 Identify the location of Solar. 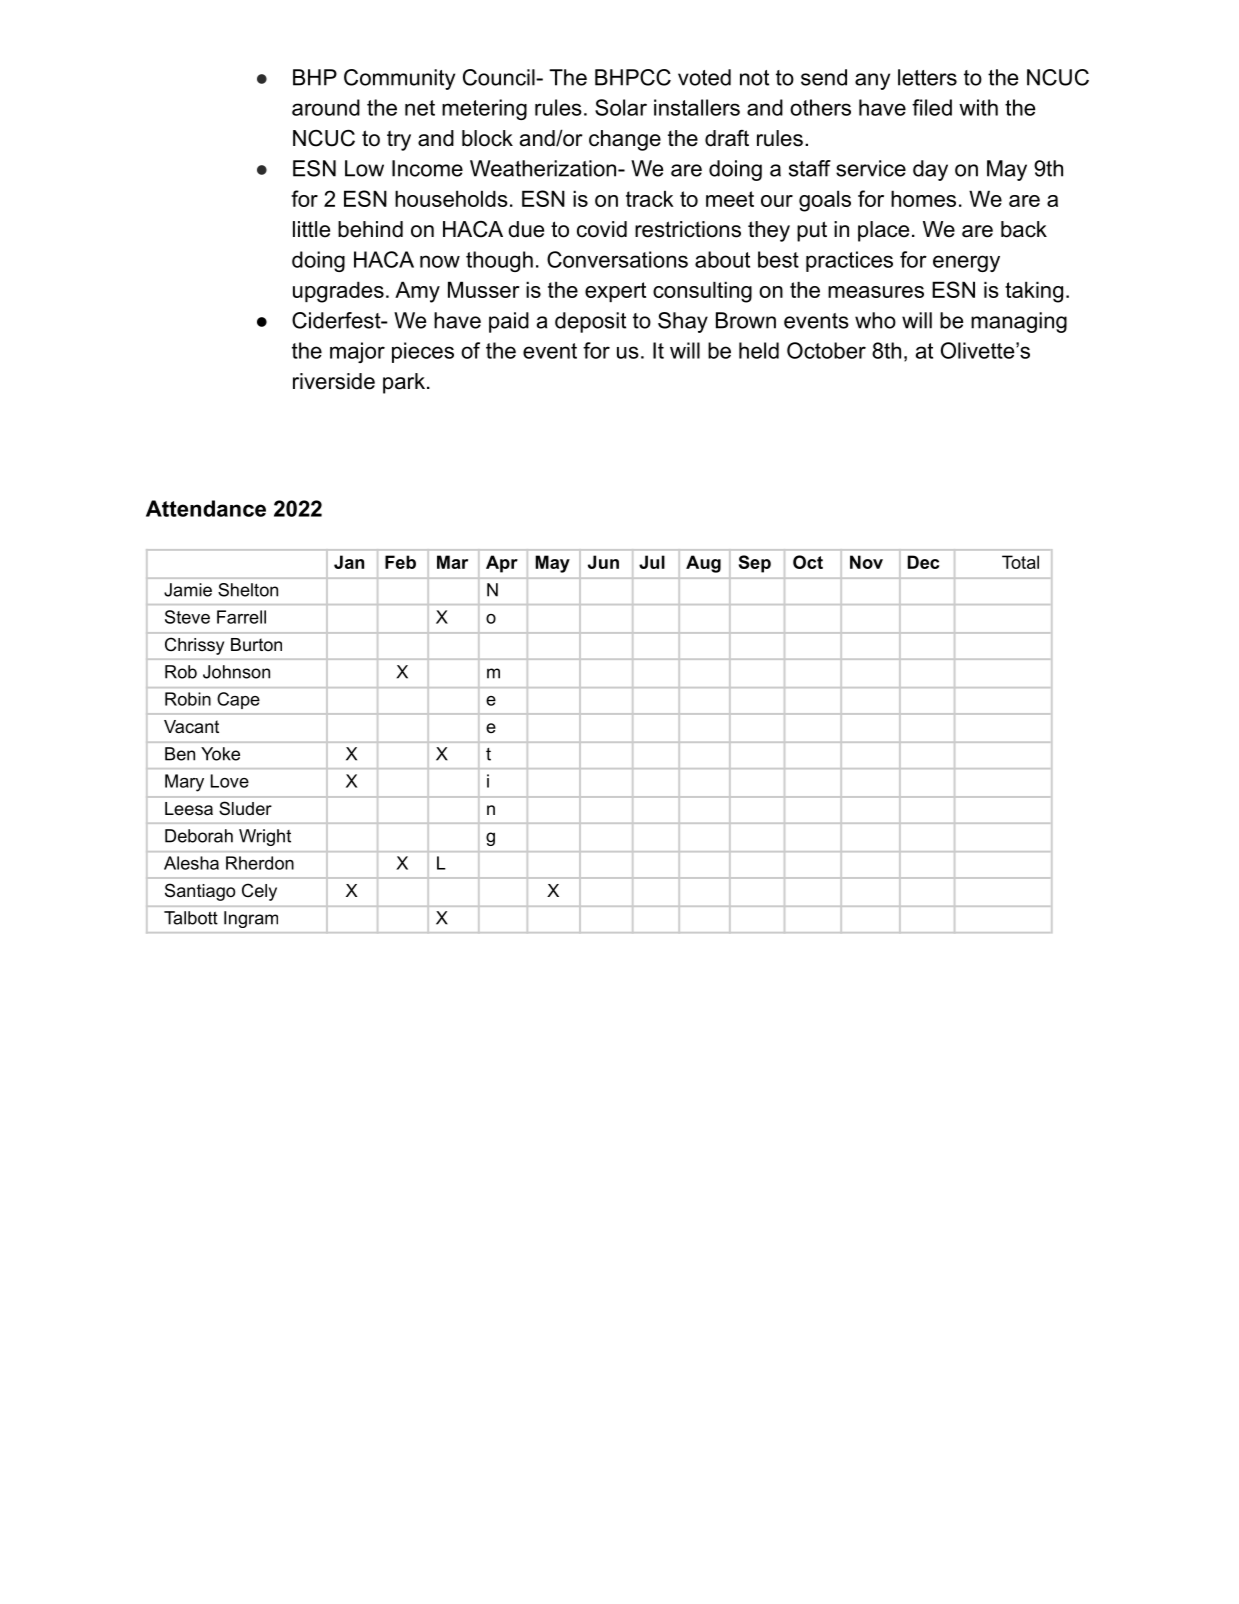
(621, 107).
